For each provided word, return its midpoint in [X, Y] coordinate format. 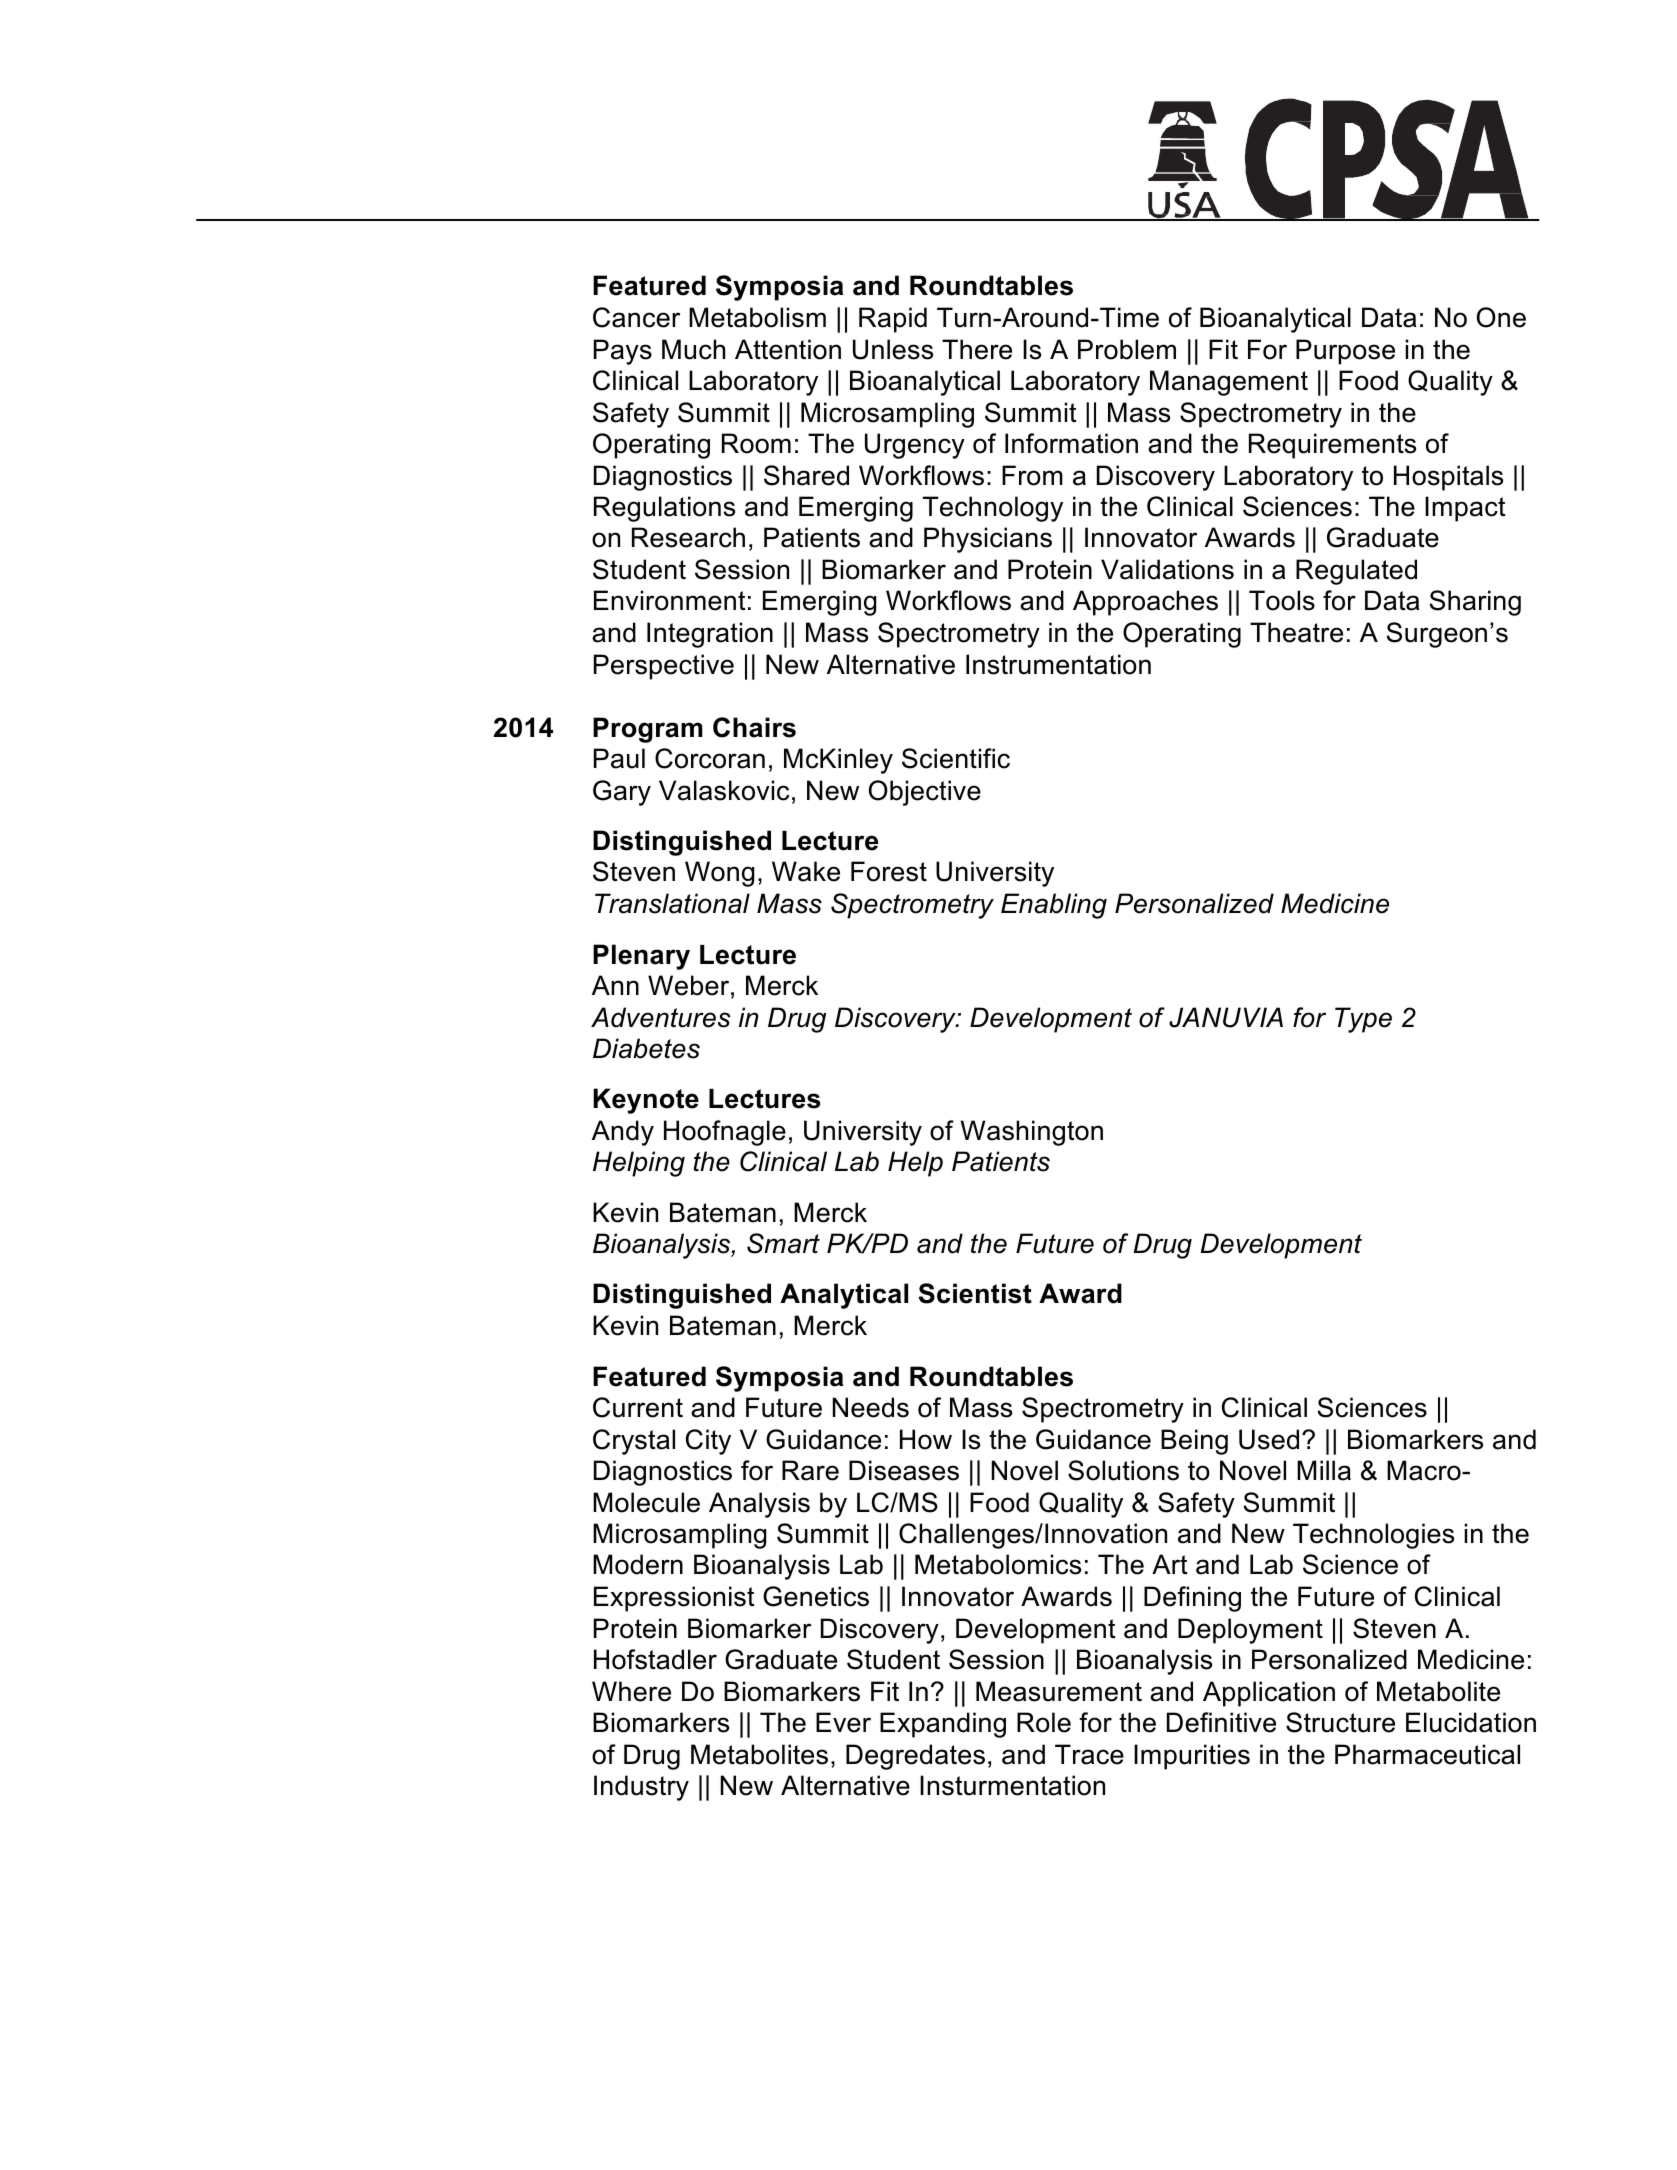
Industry [641, 1788]
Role [1044, 1722]
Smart [783, 1243]
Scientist [975, 1293]
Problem [1127, 349]
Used [1269, 1439]
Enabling [1054, 906]
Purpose [1345, 352]
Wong [719, 874]
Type [1363, 1020]
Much [693, 349]
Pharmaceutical [1427, 1754]
